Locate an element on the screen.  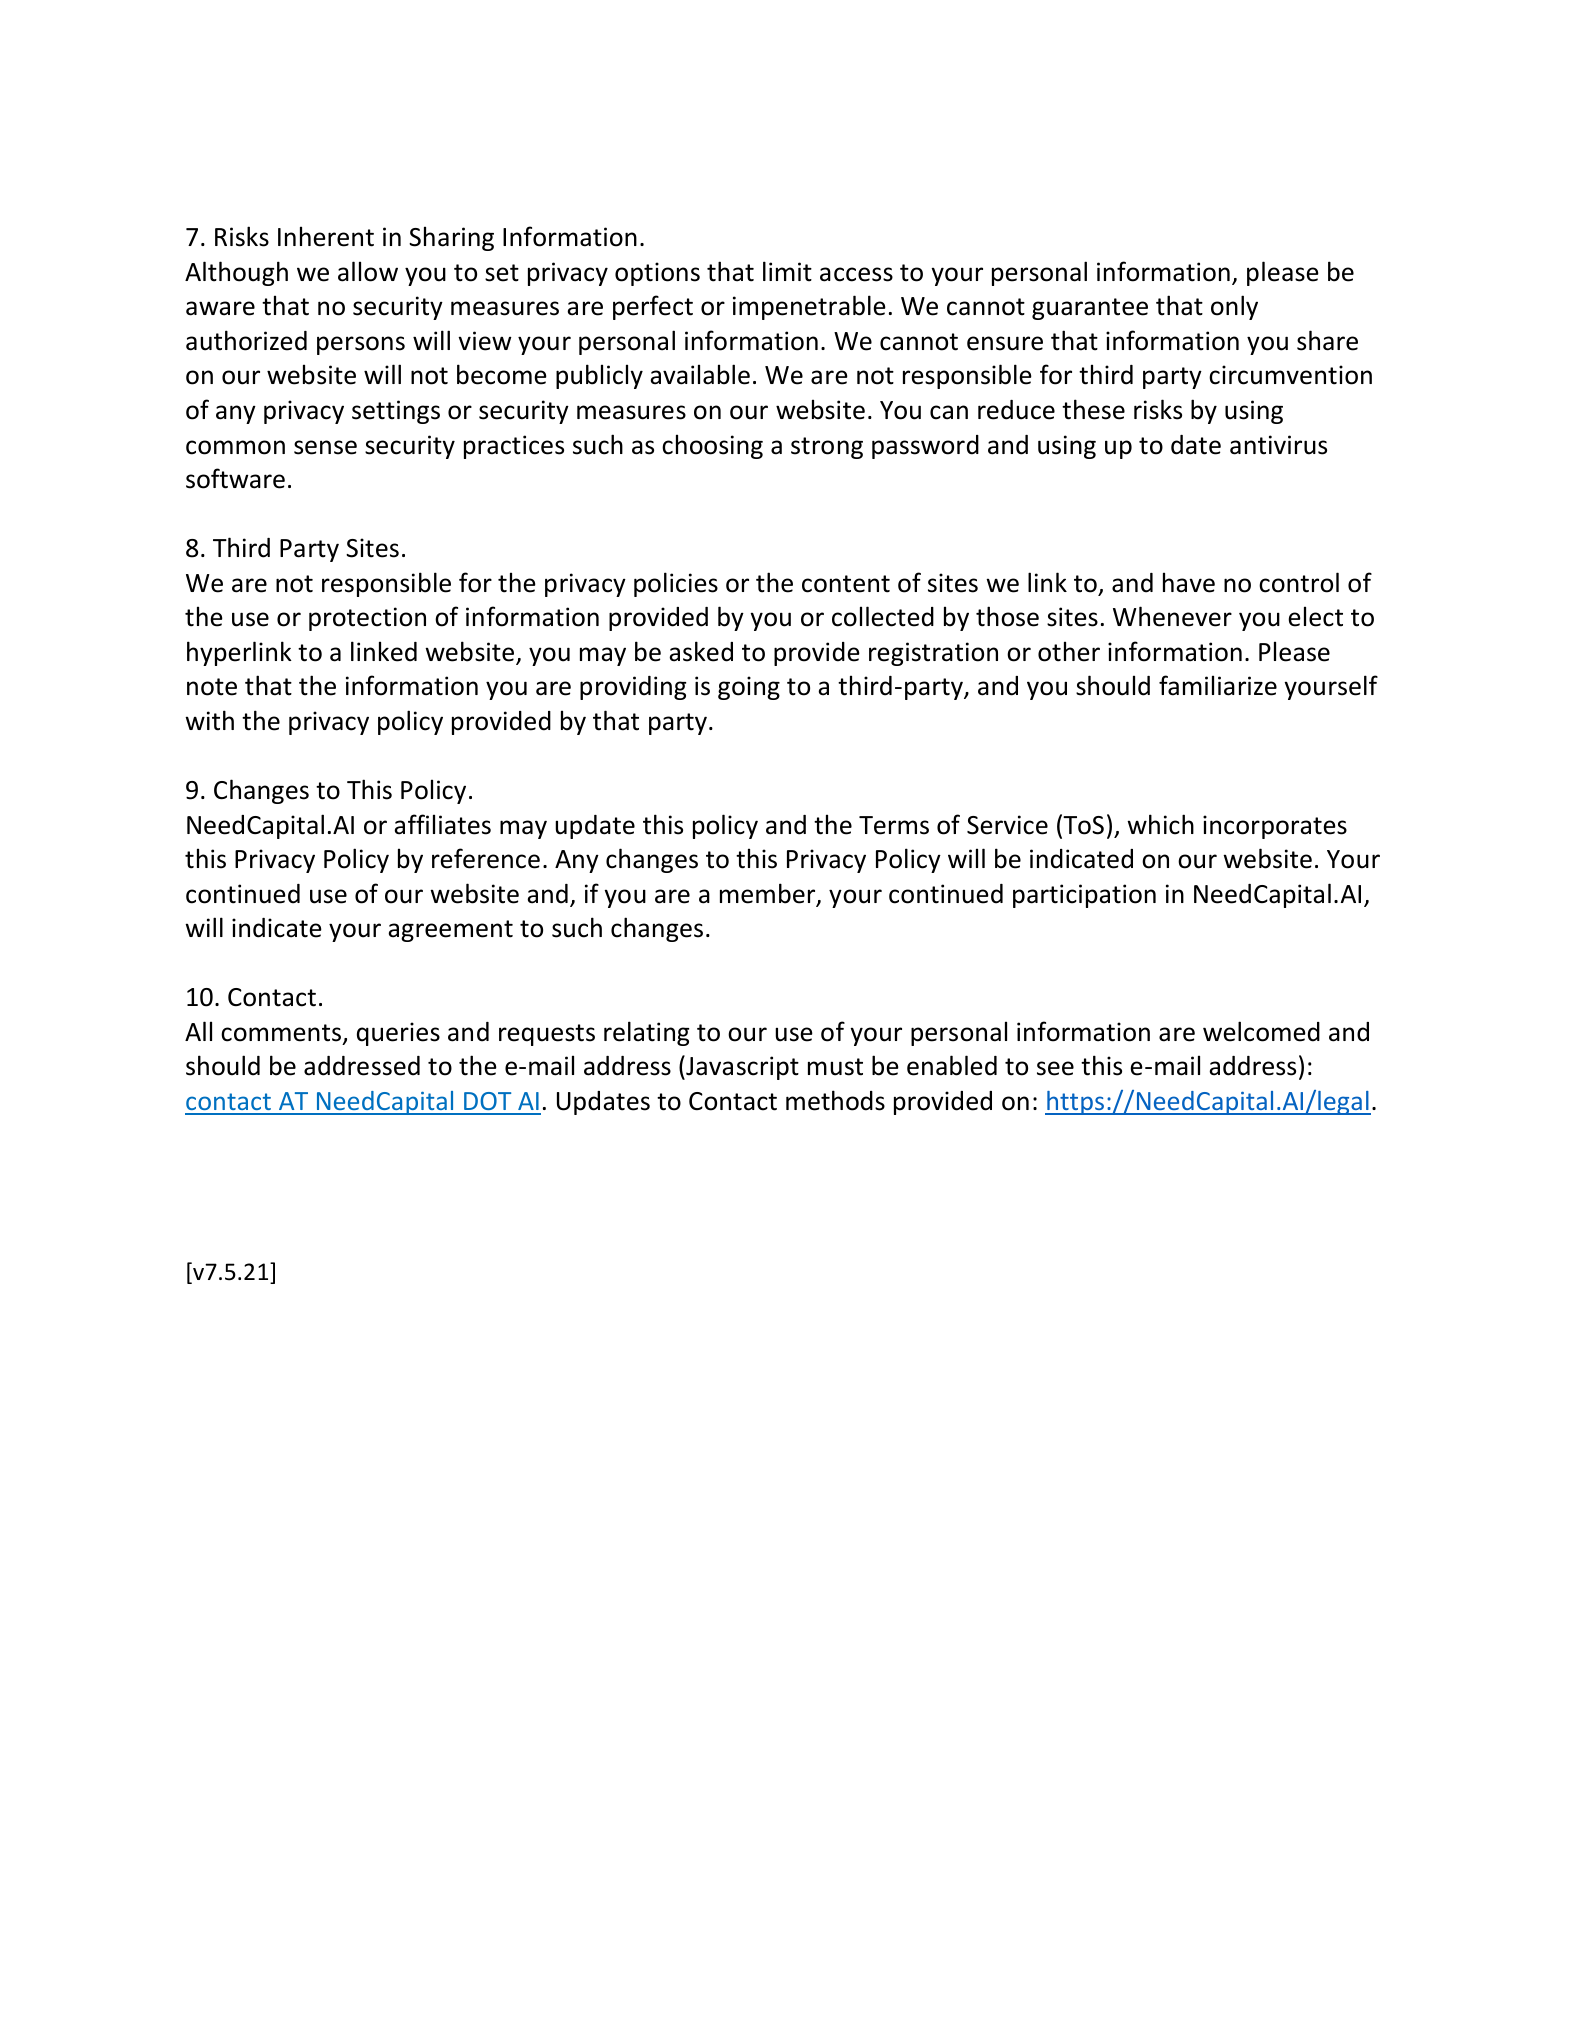
strong is located at coordinates (827, 448).
